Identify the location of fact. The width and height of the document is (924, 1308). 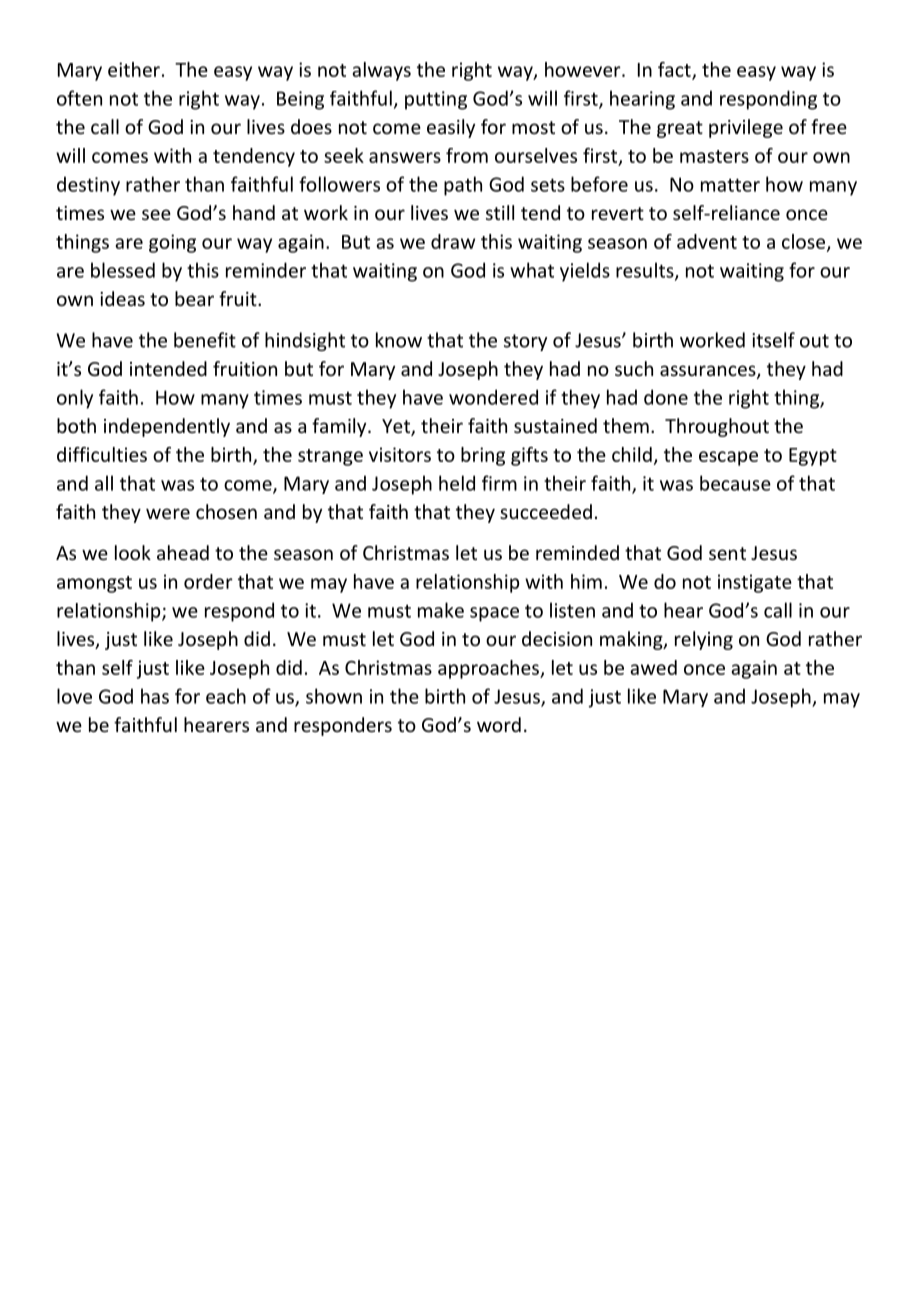
(675, 70).
